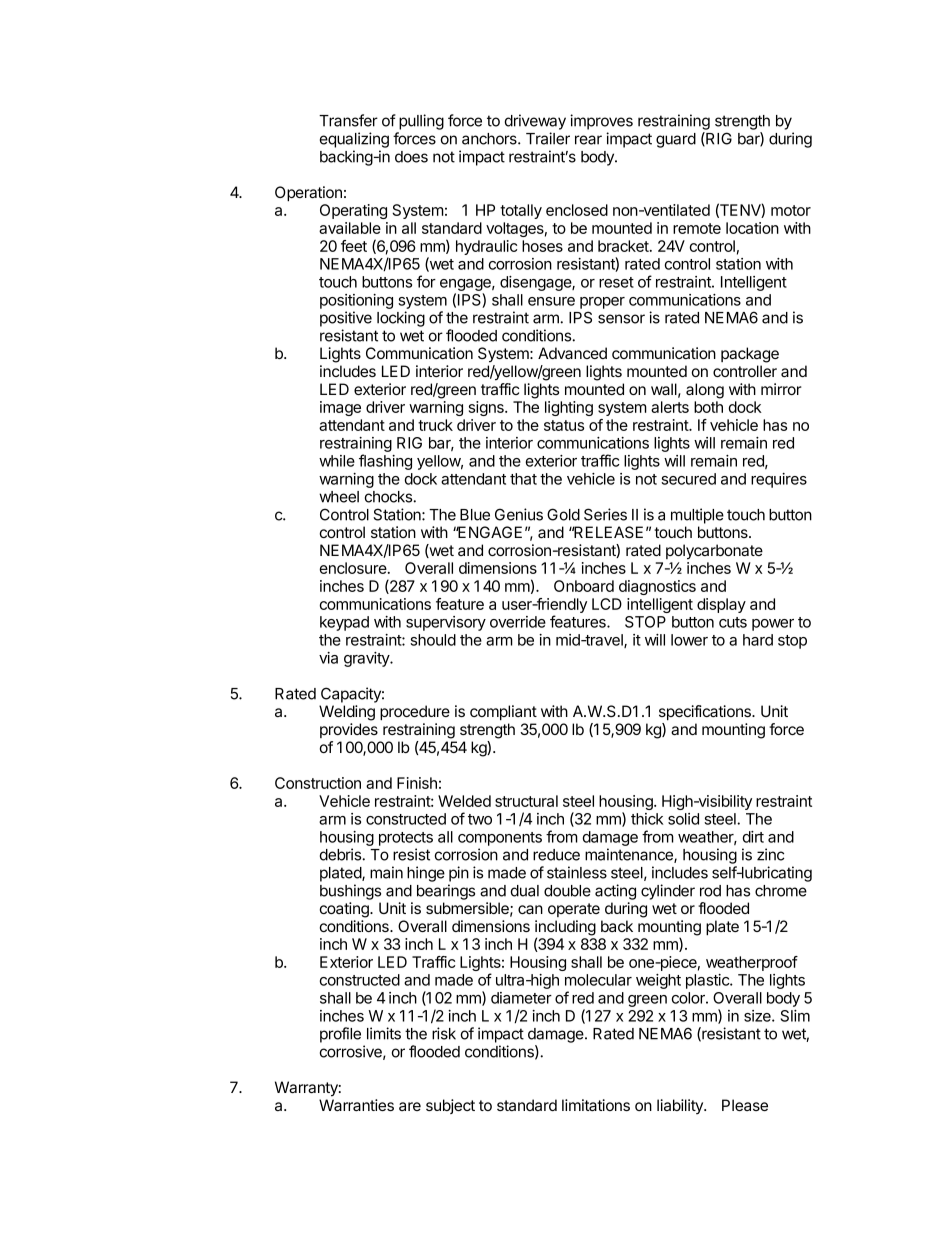  I want to click on flashing, so click(385, 462).
